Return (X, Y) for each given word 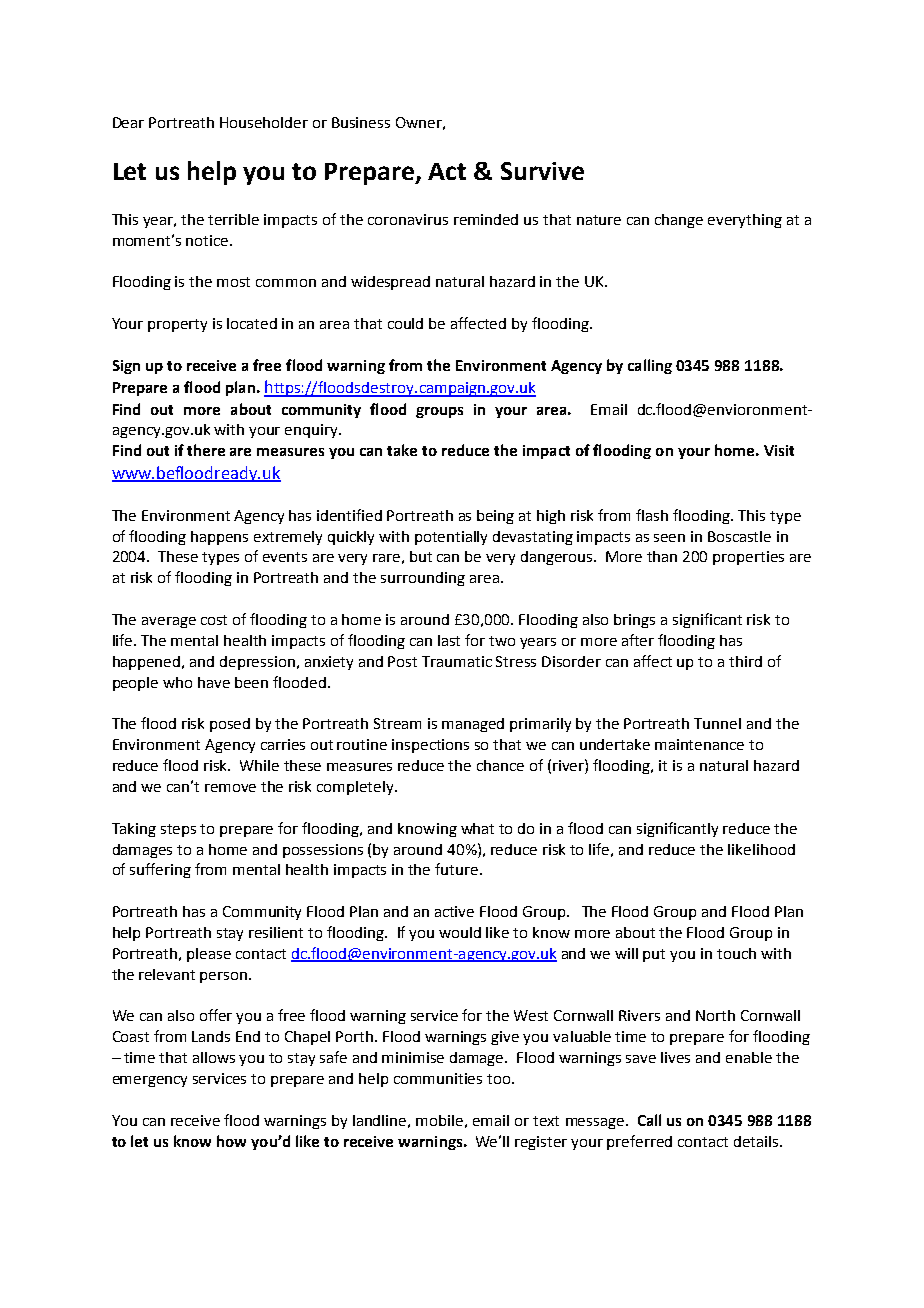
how (231, 1141)
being (495, 517)
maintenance (699, 744)
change (679, 221)
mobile (439, 1120)
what (477, 828)
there (206, 450)
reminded (486, 219)
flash (652, 515)
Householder (264, 122)
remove (230, 788)
